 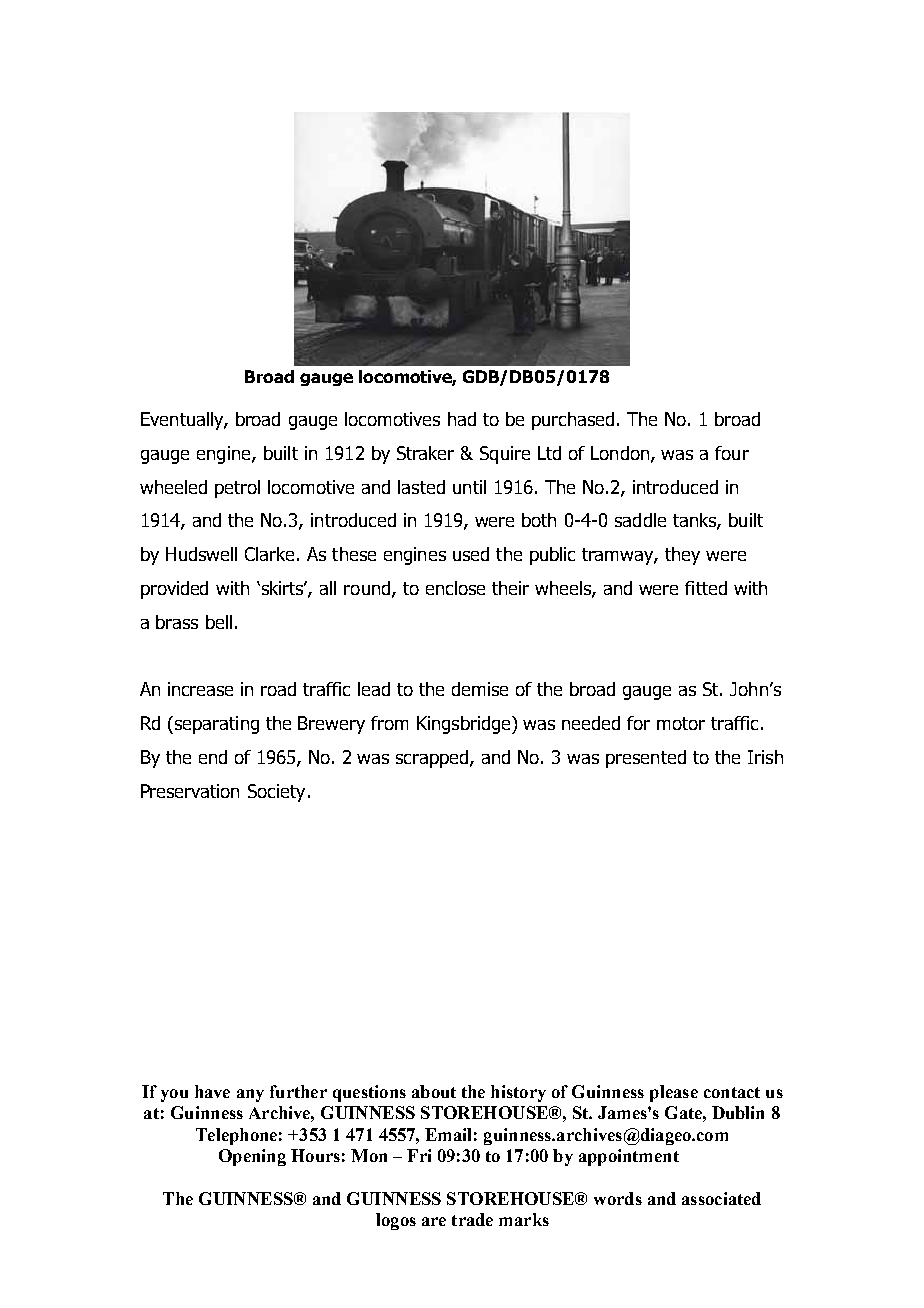 I want to click on trade, so click(x=472, y=1219).
